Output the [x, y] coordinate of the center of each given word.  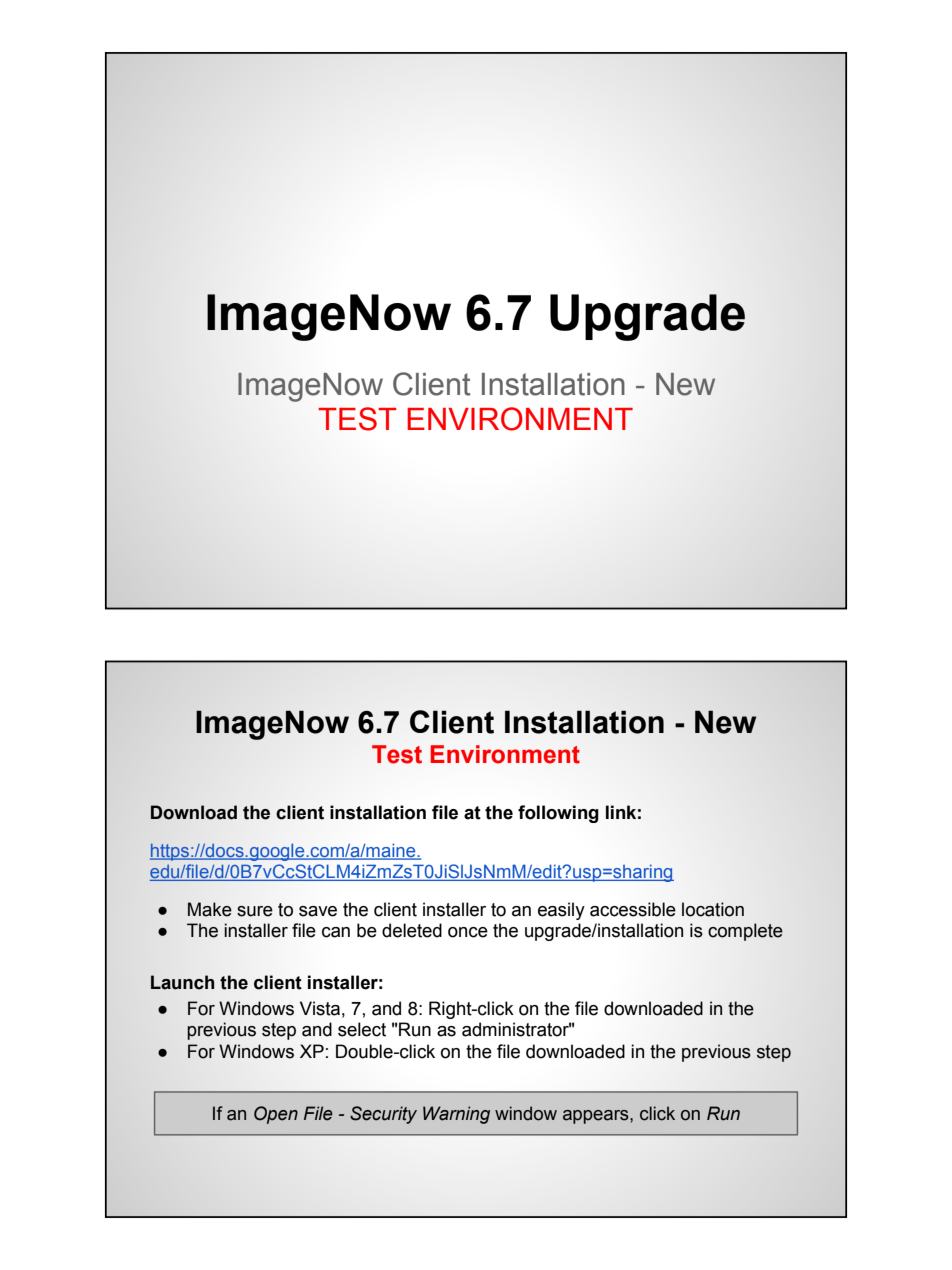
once [468, 932]
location [713, 909]
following [558, 814]
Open [276, 1115]
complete [745, 932]
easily [561, 911]
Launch [182, 982]
